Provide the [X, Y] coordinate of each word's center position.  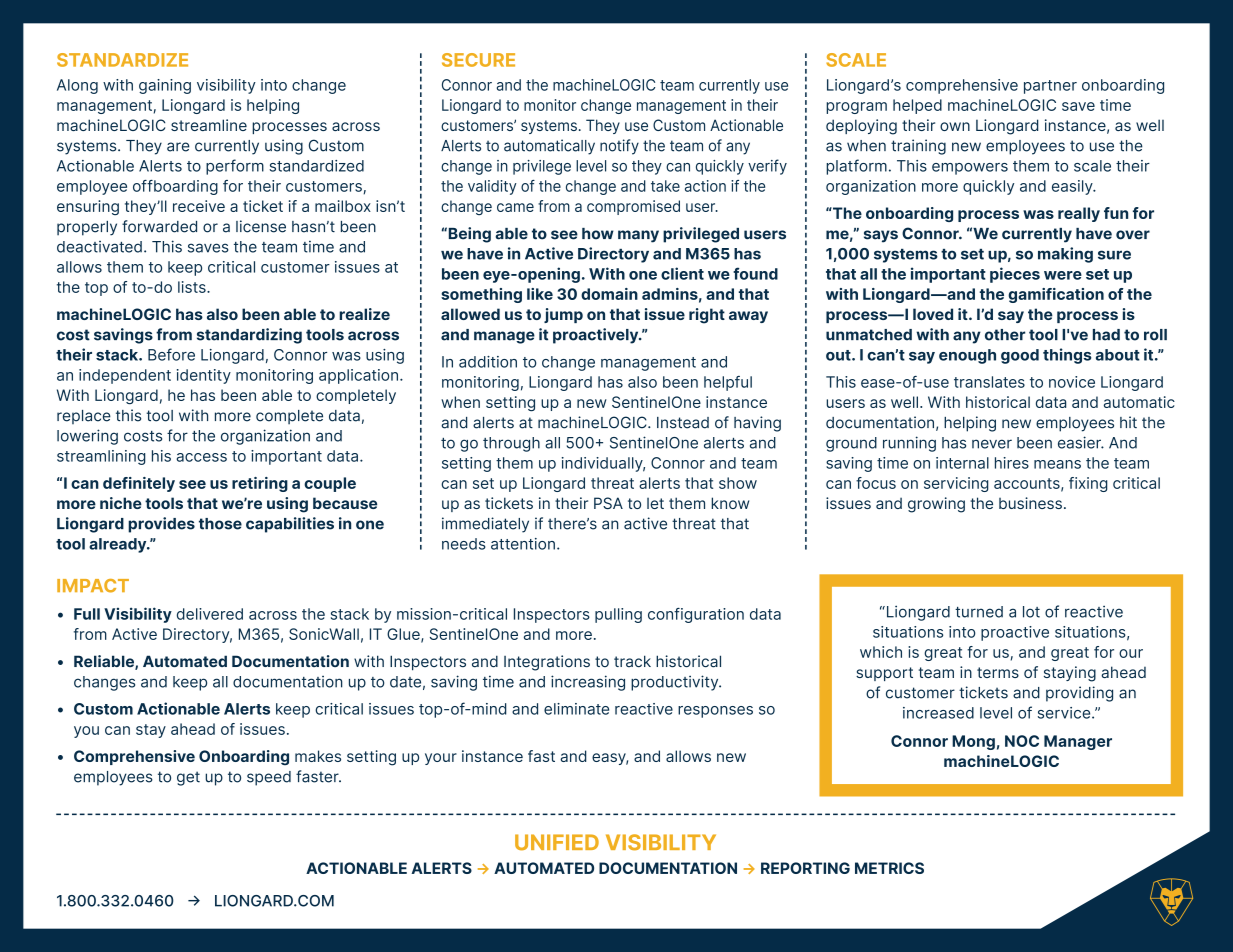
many [638, 236]
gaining [165, 86]
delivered [210, 614]
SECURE [478, 60]
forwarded [159, 226]
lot [1031, 612]
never [992, 444]
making [1065, 255]
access [201, 457]
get [188, 778]
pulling [618, 615]
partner [1050, 87]
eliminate [576, 709]
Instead [683, 423]
